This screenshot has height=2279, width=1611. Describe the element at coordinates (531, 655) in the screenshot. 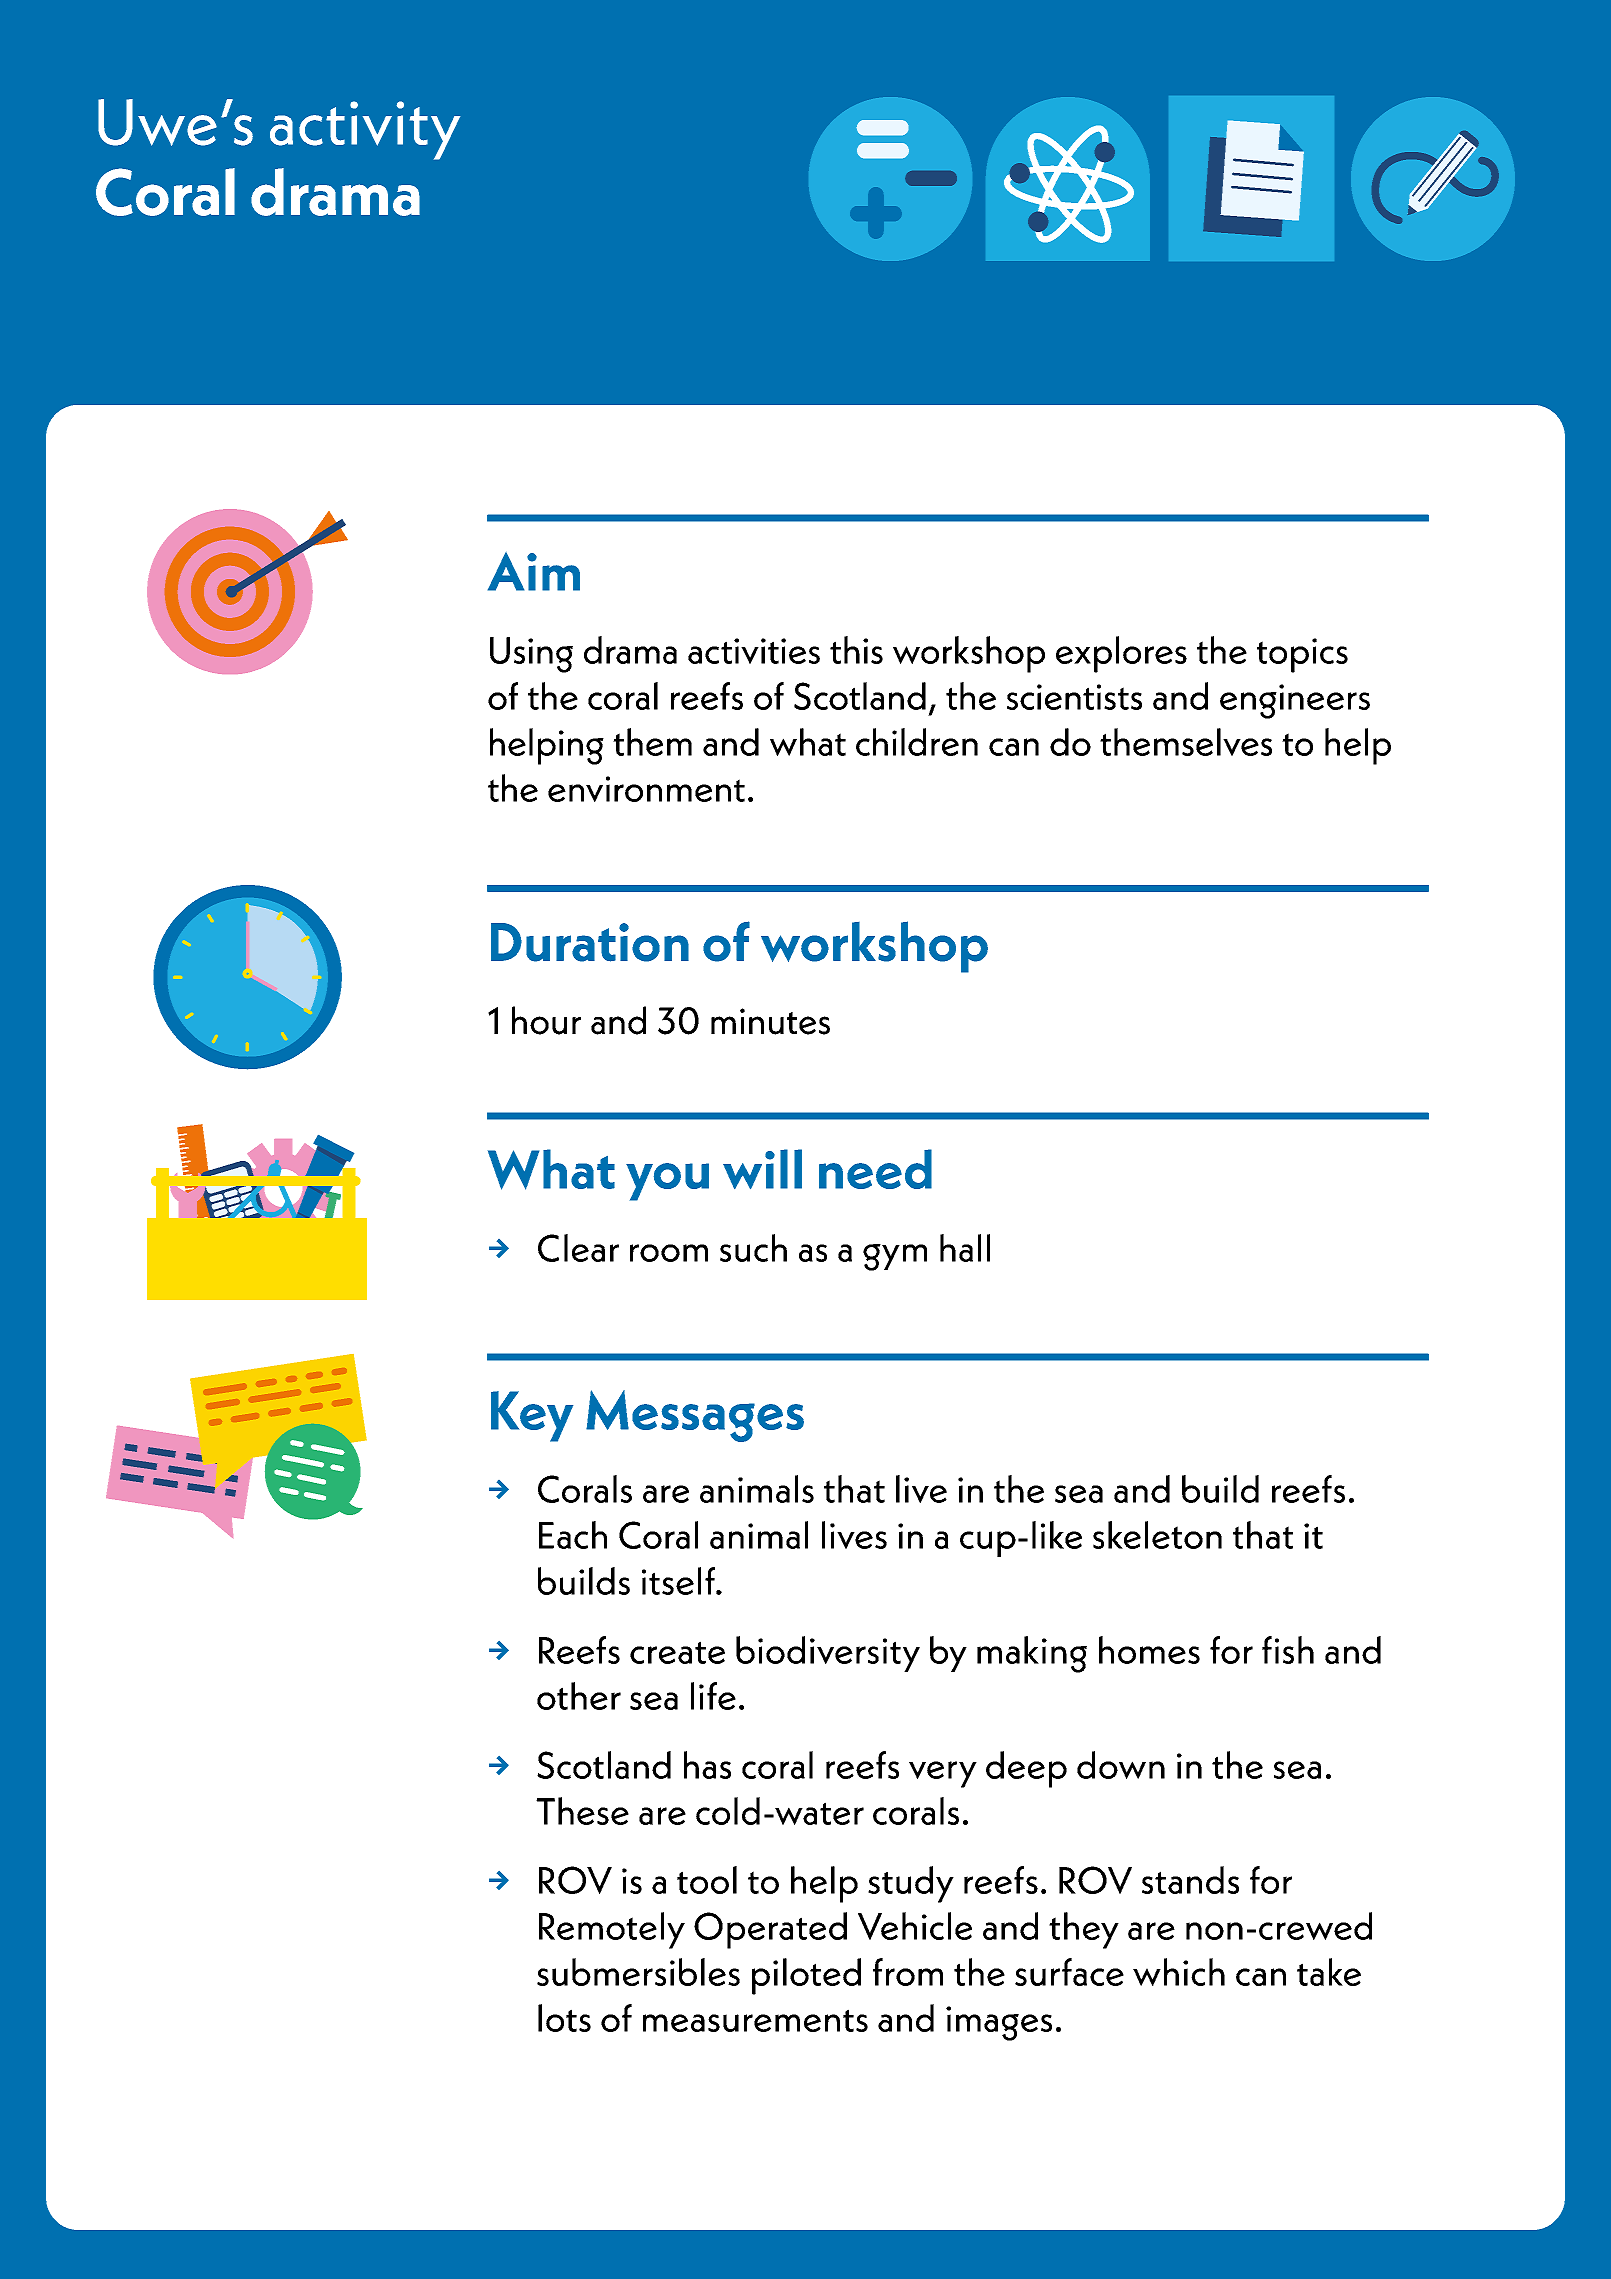

I see `Using` at that location.
